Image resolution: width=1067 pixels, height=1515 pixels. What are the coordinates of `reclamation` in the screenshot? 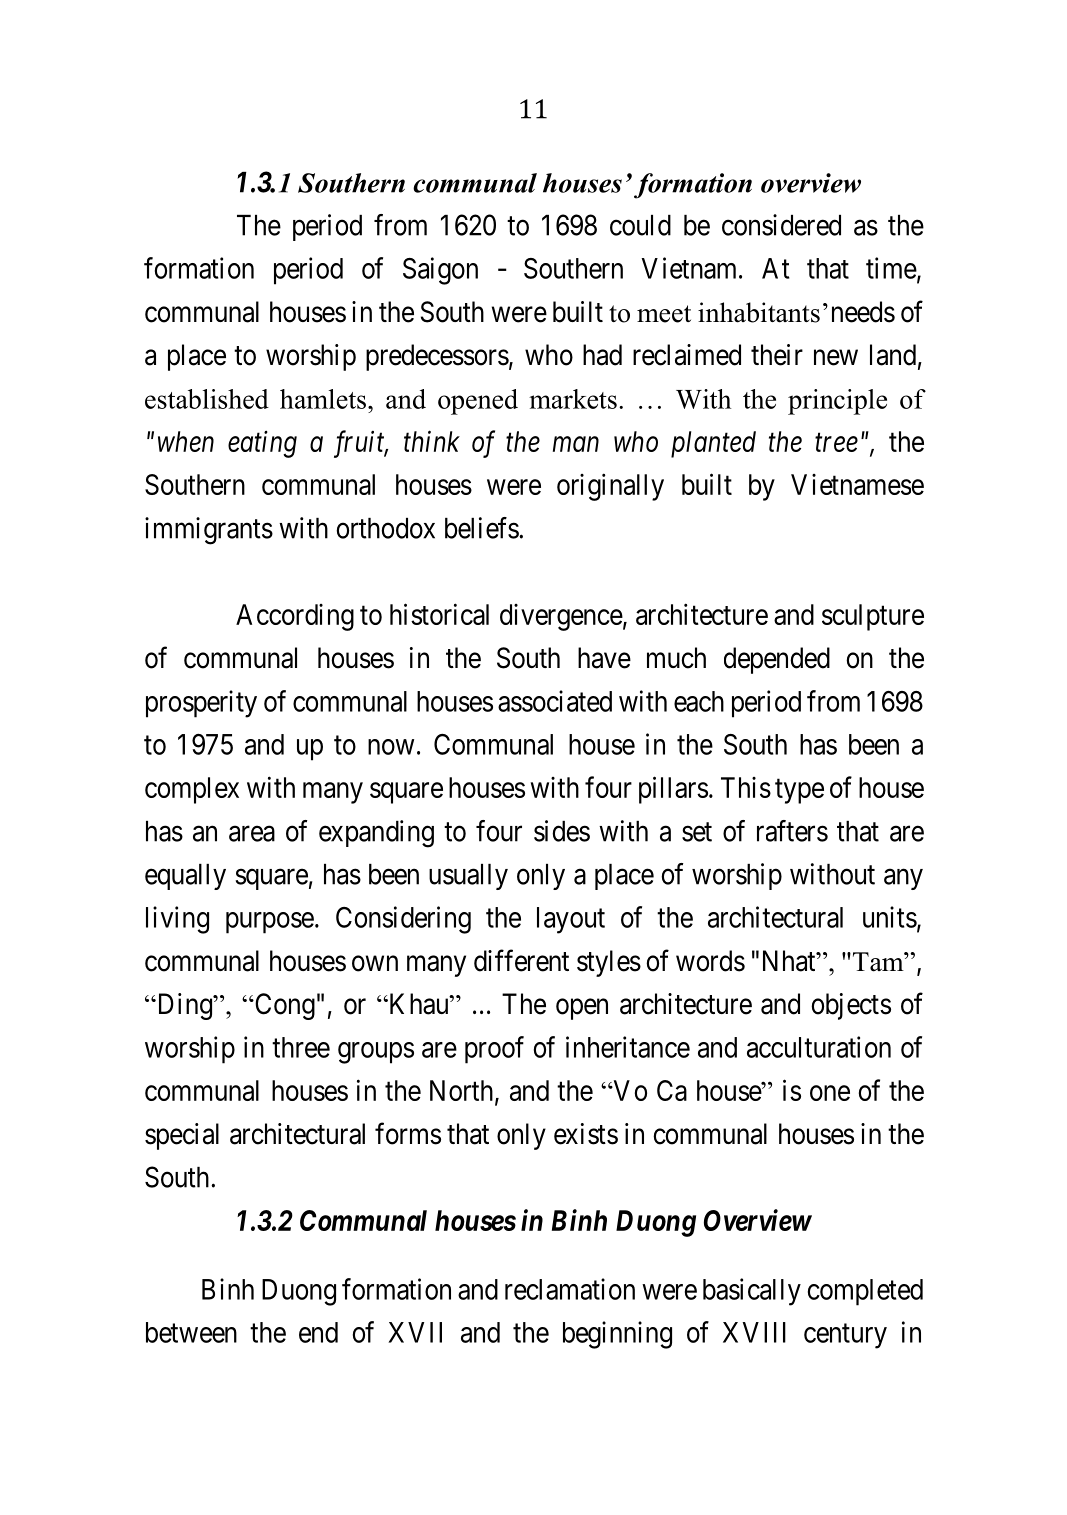 It's located at (570, 1289).
